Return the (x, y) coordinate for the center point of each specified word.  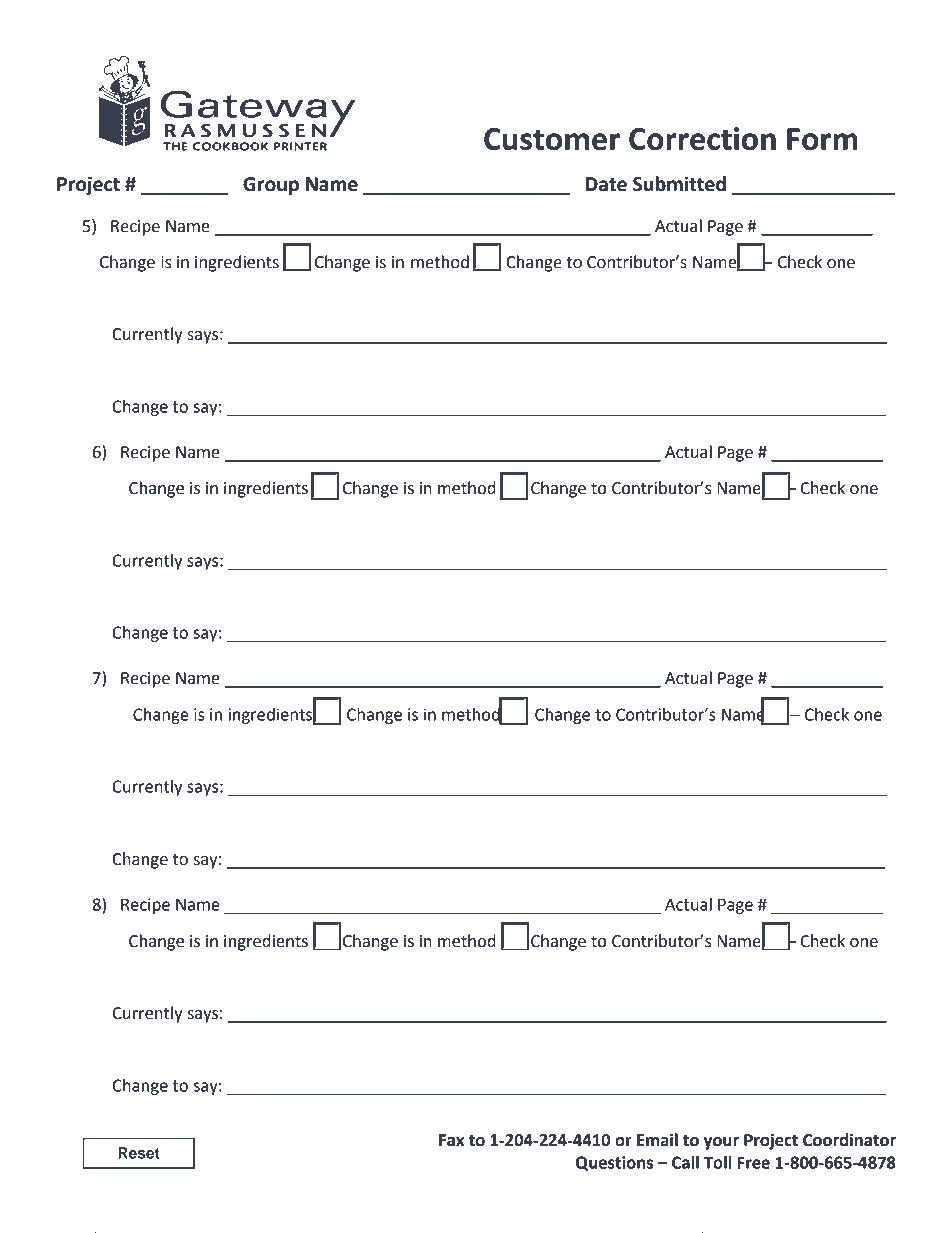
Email (657, 1140)
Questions (614, 1163)
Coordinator (849, 1140)
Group (271, 186)
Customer (552, 139)
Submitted (679, 184)
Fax (451, 1140)
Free (753, 1162)
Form (822, 139)
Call (685, 1162)
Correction (702, 139)
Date (606, 184)
